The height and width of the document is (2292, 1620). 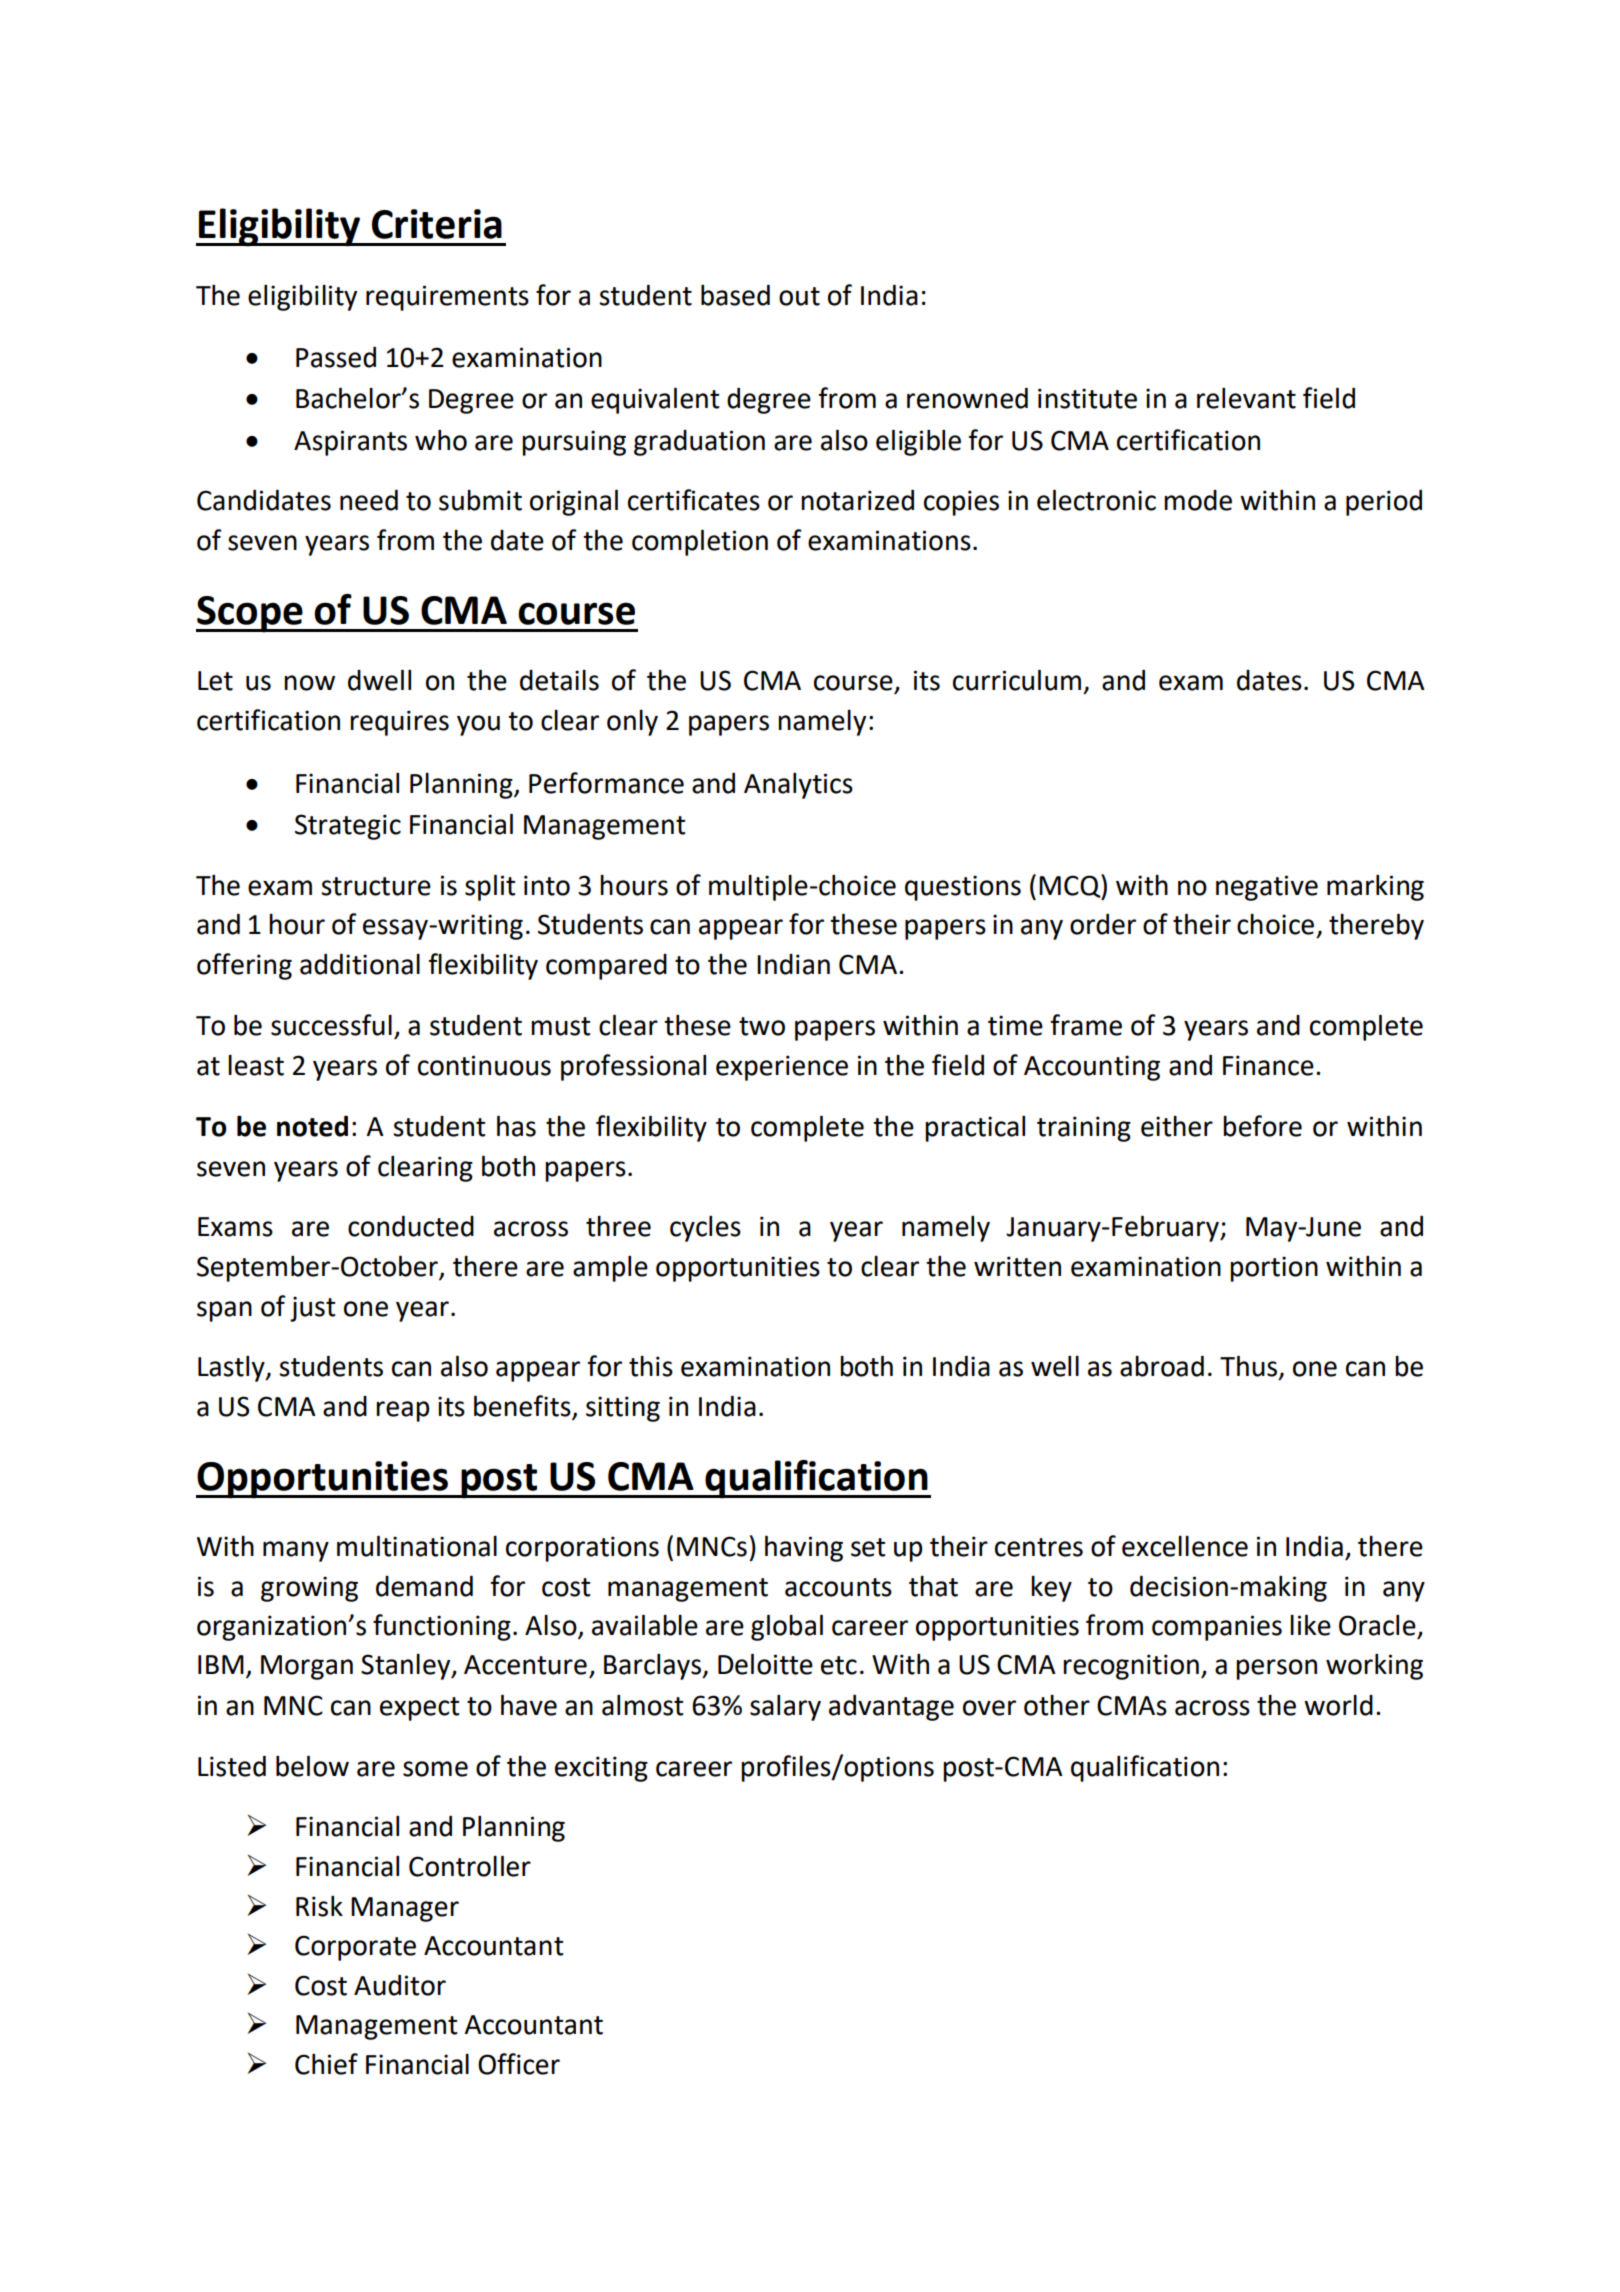 I want to click on out, so click(x=799, y=296).
